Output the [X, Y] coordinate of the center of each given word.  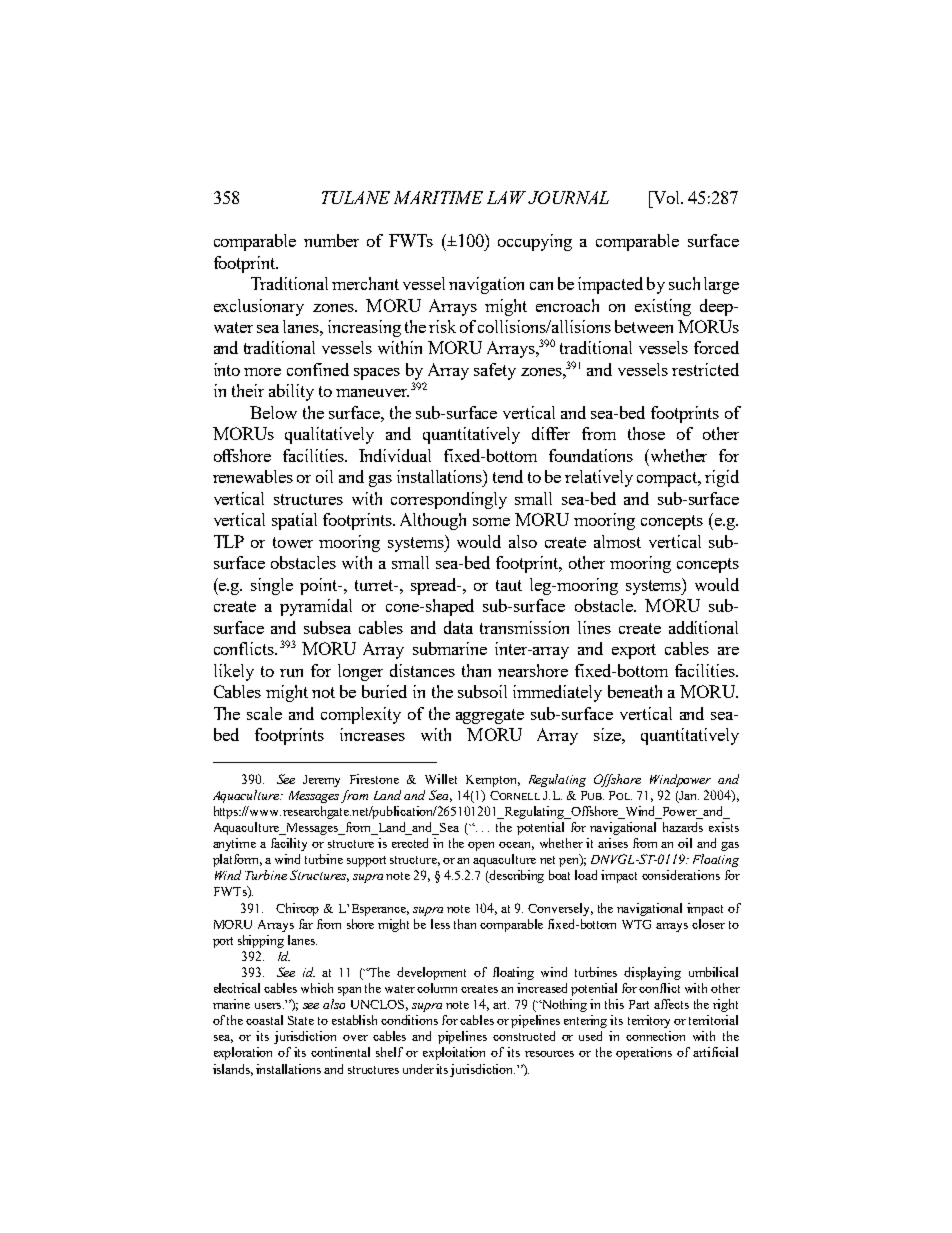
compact [668, 479]
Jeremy [321, 781]
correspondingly [449, 500]
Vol [667, 197]
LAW [506, 197]
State [301, 1020]
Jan [689, 795]
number [331, 240]
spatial [294, 521]
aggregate [490, 716]
